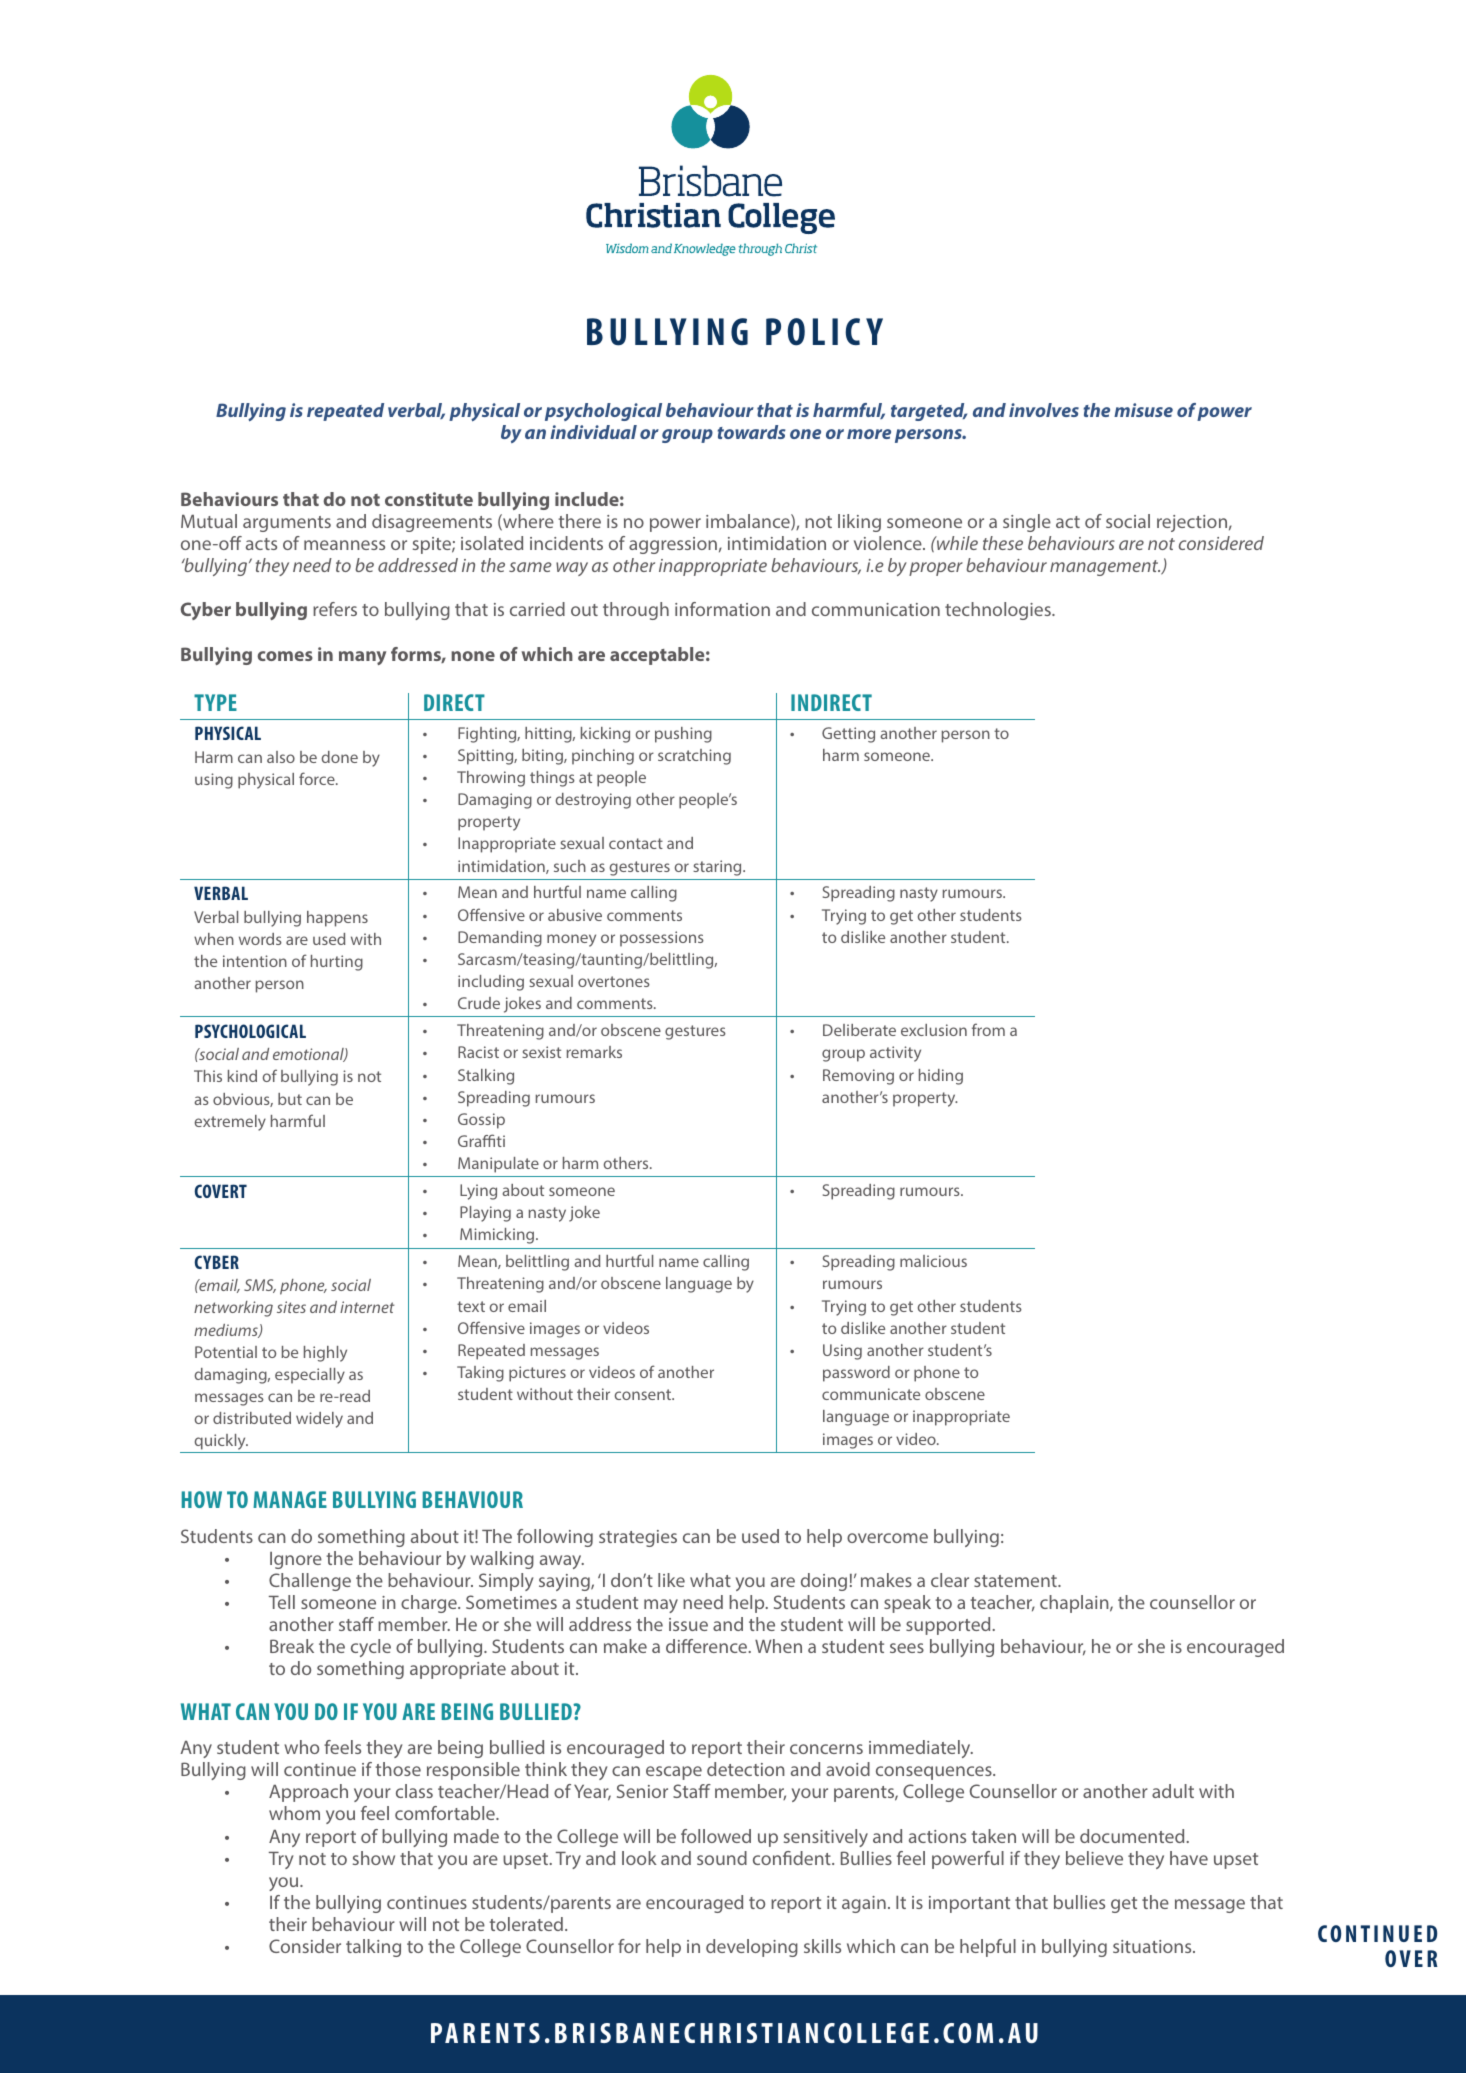 Image resolution: width=1466 pixels, height=2073 pixels. Describe the element at coordinates (933, 1261) in the image. I see `malicious` at that location.
